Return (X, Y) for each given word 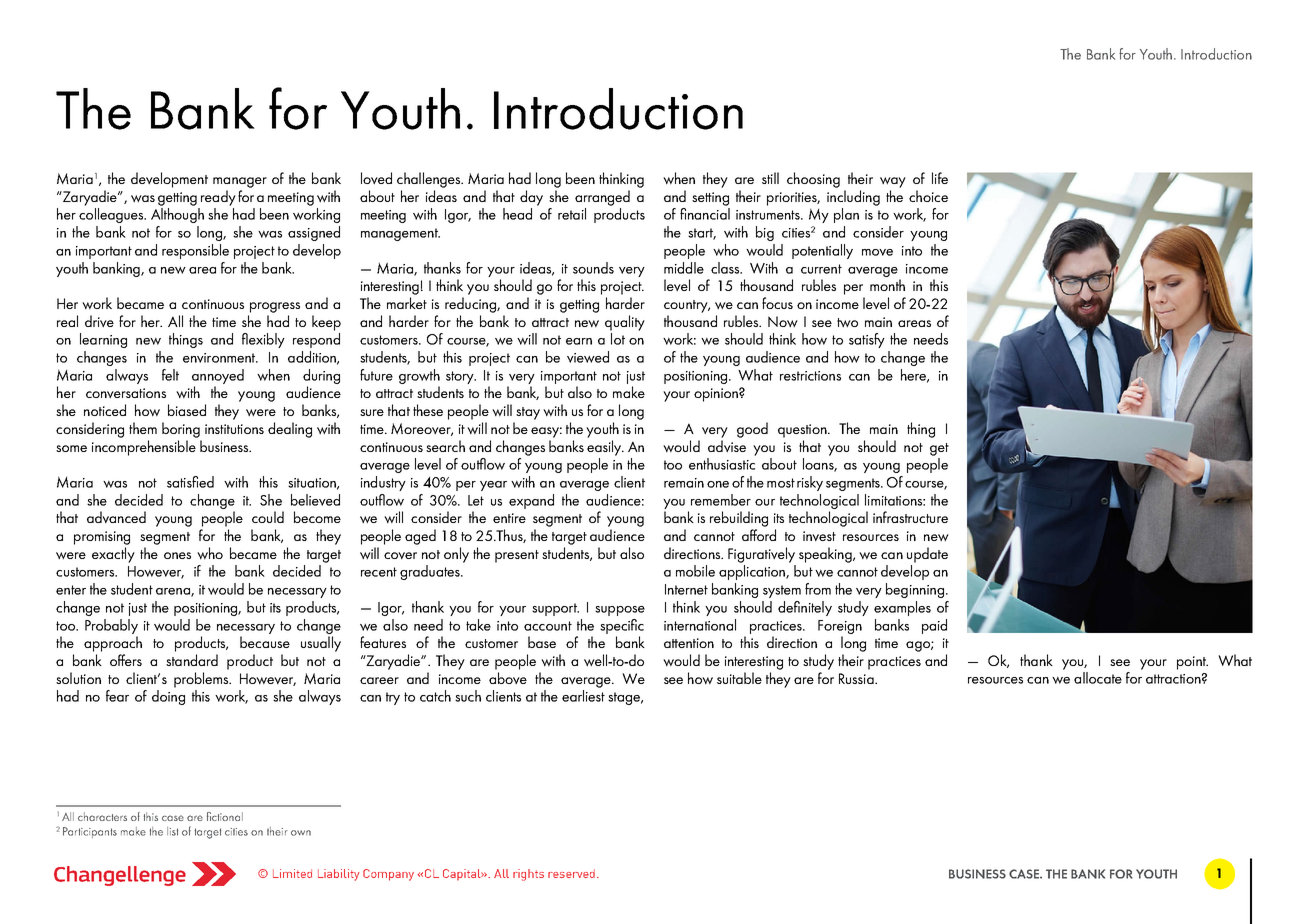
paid (934, 626)
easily (605, 448)
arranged (602, 198)
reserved (571, 873)
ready (218, 198)
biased (187, 410)
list (172, 831)
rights (528, 875)
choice (928, 196)
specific (622, 626)
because (265, 642)
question (803, 431)
